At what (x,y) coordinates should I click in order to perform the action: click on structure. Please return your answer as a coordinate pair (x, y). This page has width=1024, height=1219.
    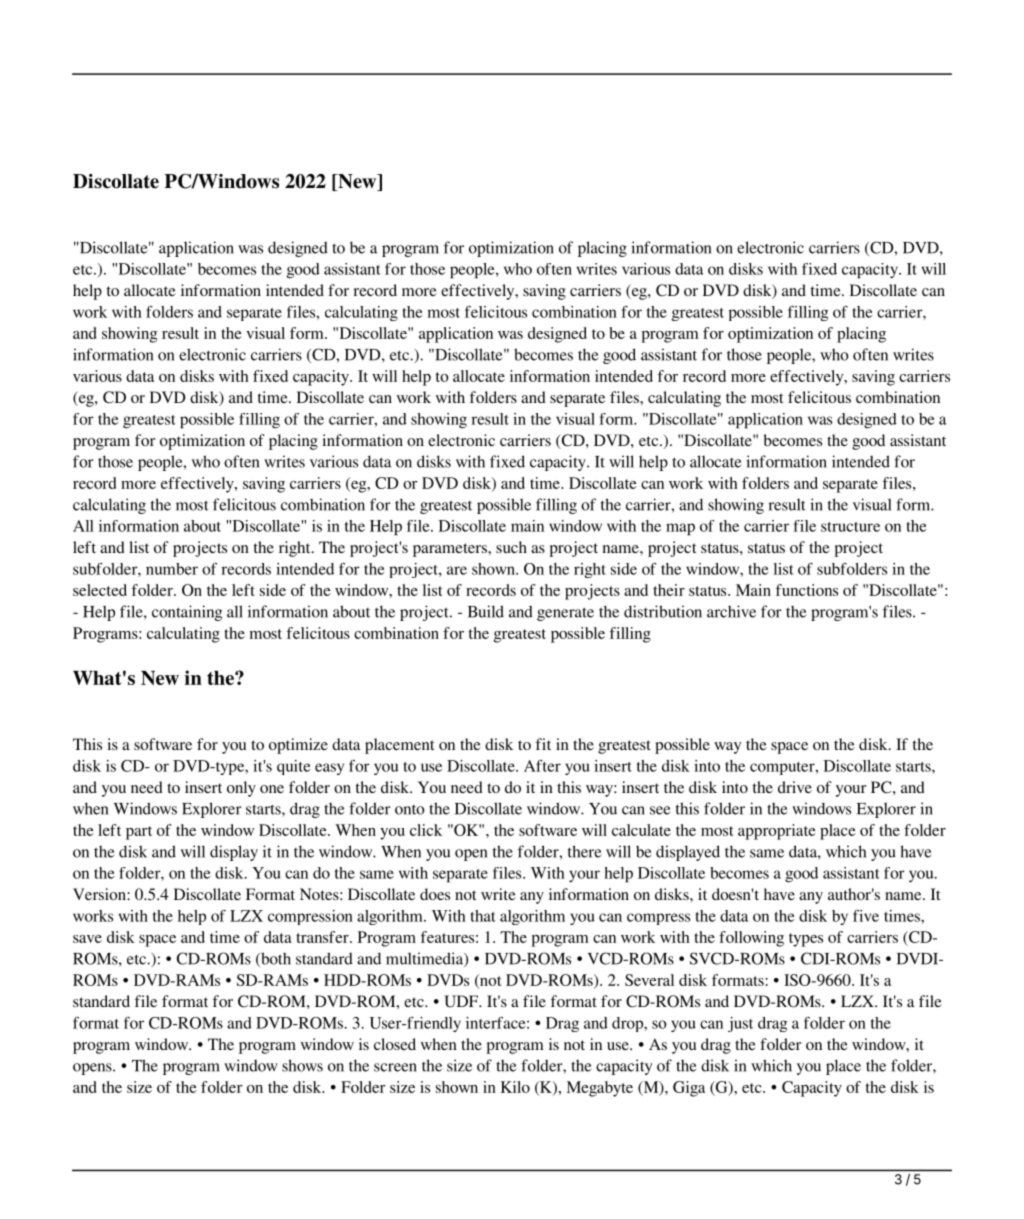
    Looking at the image, I should click on (850, 527).
